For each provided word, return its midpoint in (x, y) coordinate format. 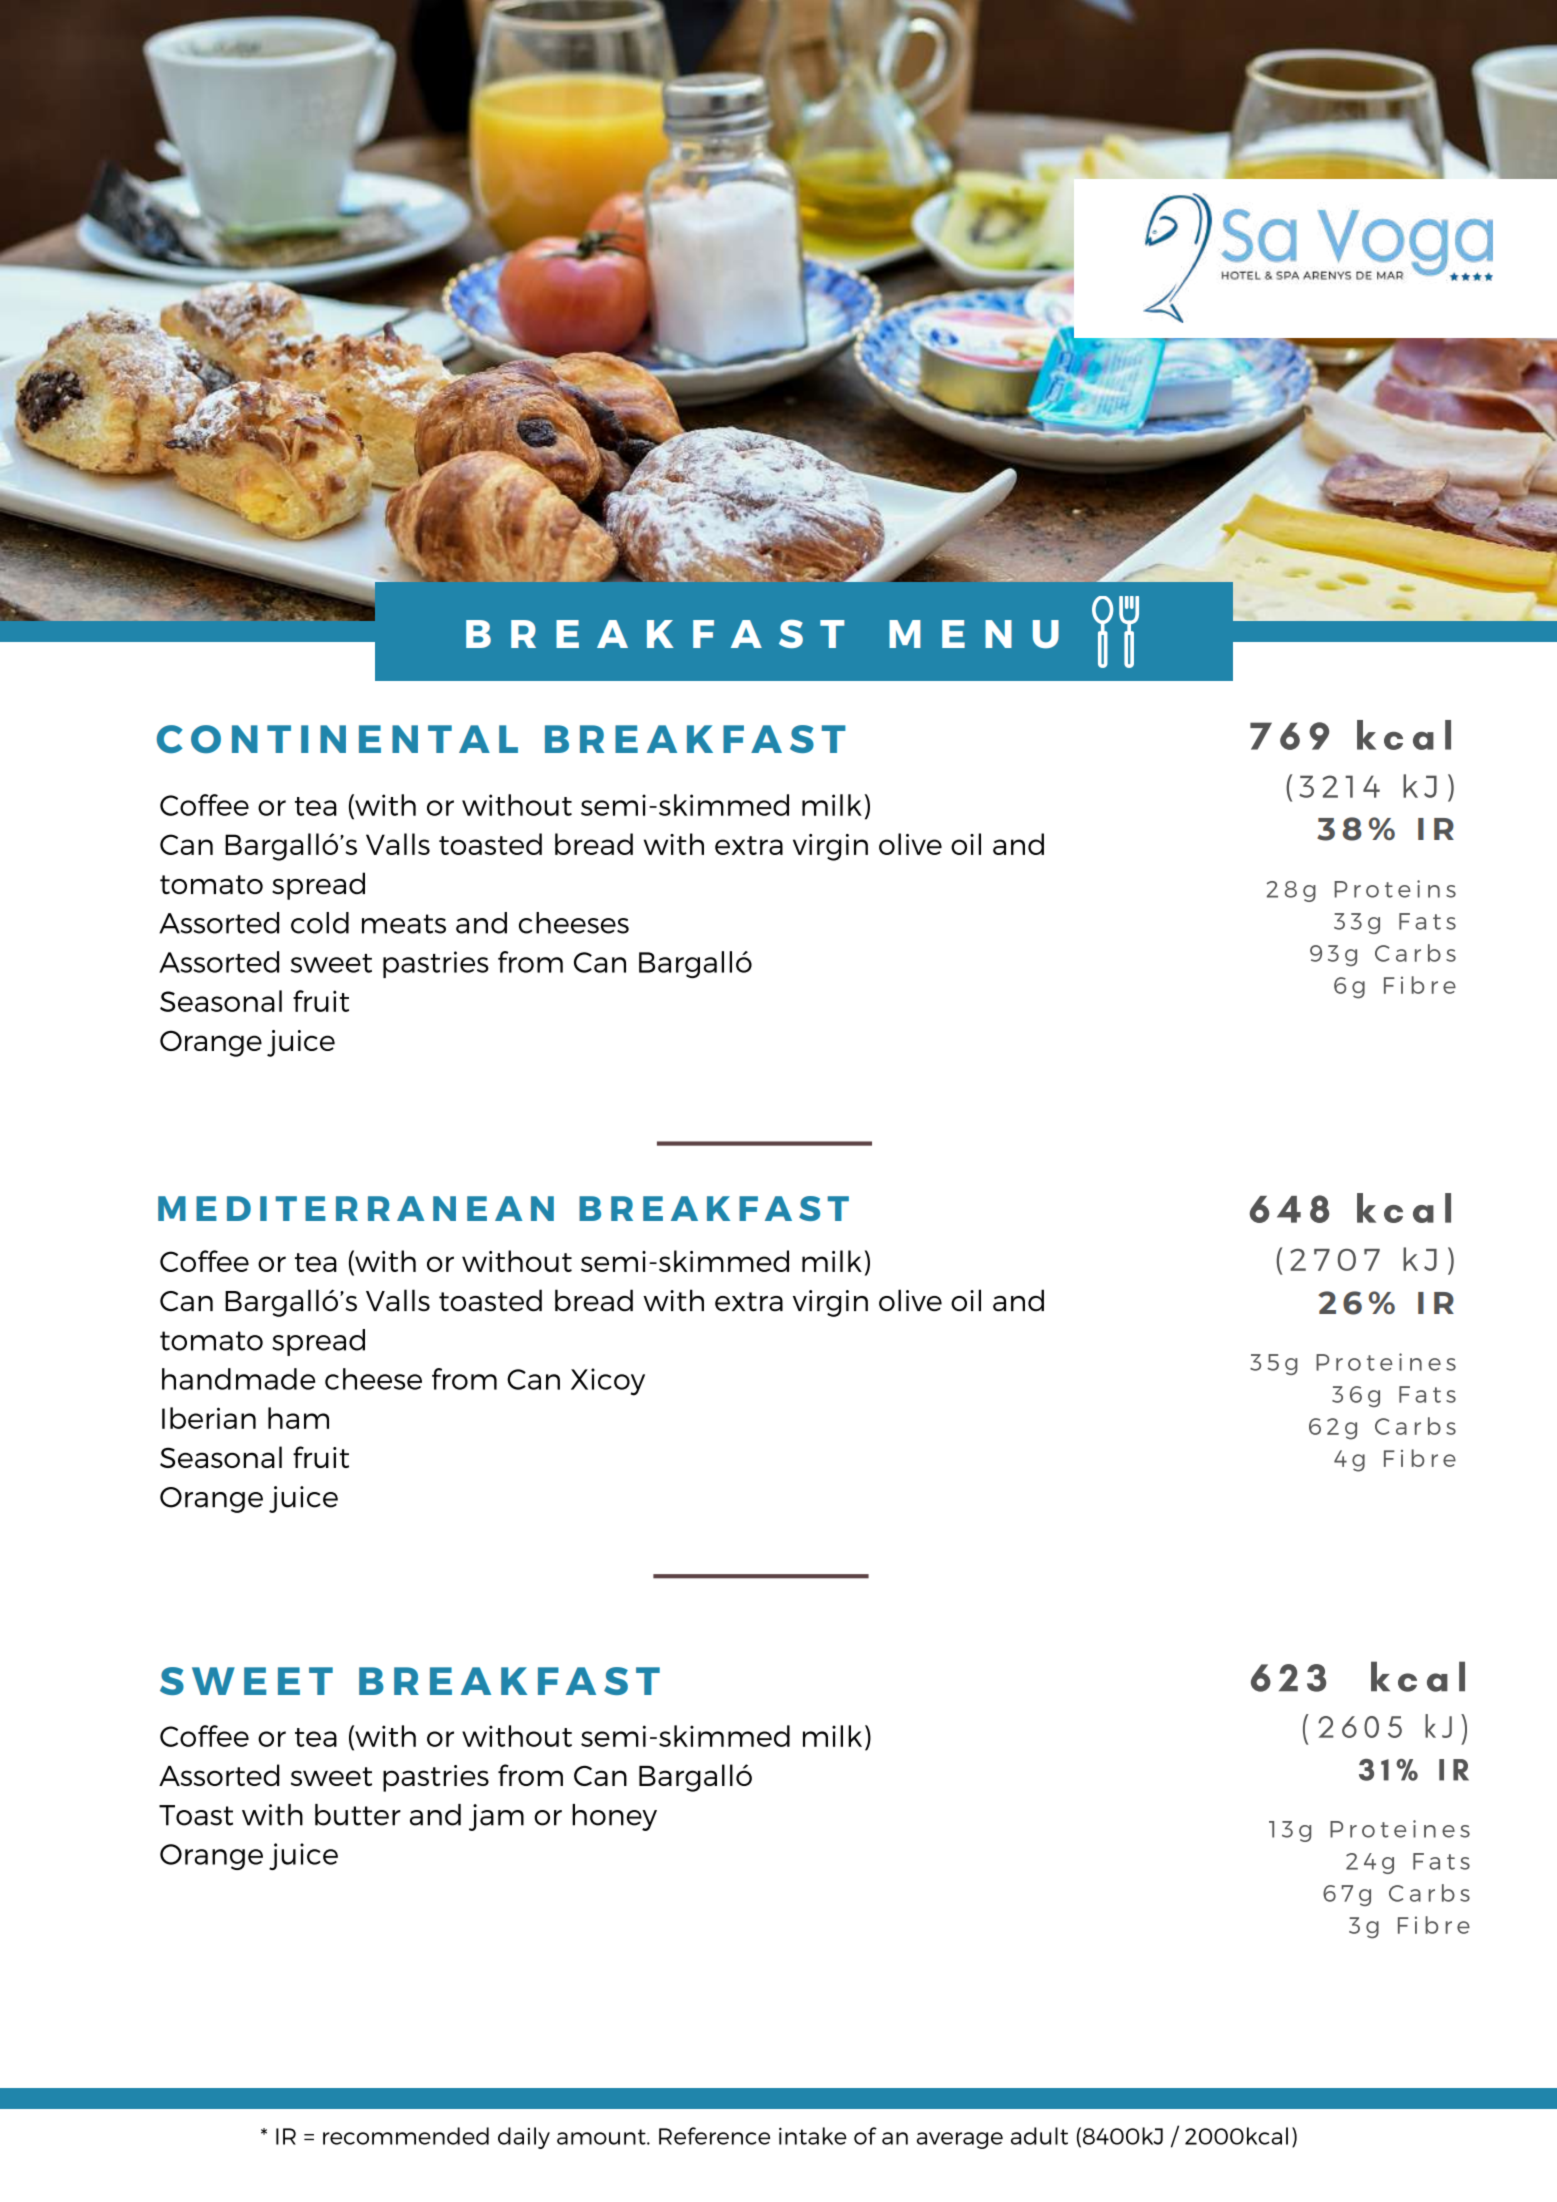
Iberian (209, 1418)
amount (602, 2137)
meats (404, 924)
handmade (238, 1379)
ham (298, 1418)
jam (496, 1817)
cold (320, 923)
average (960, 2140)
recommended (406, 2136)
